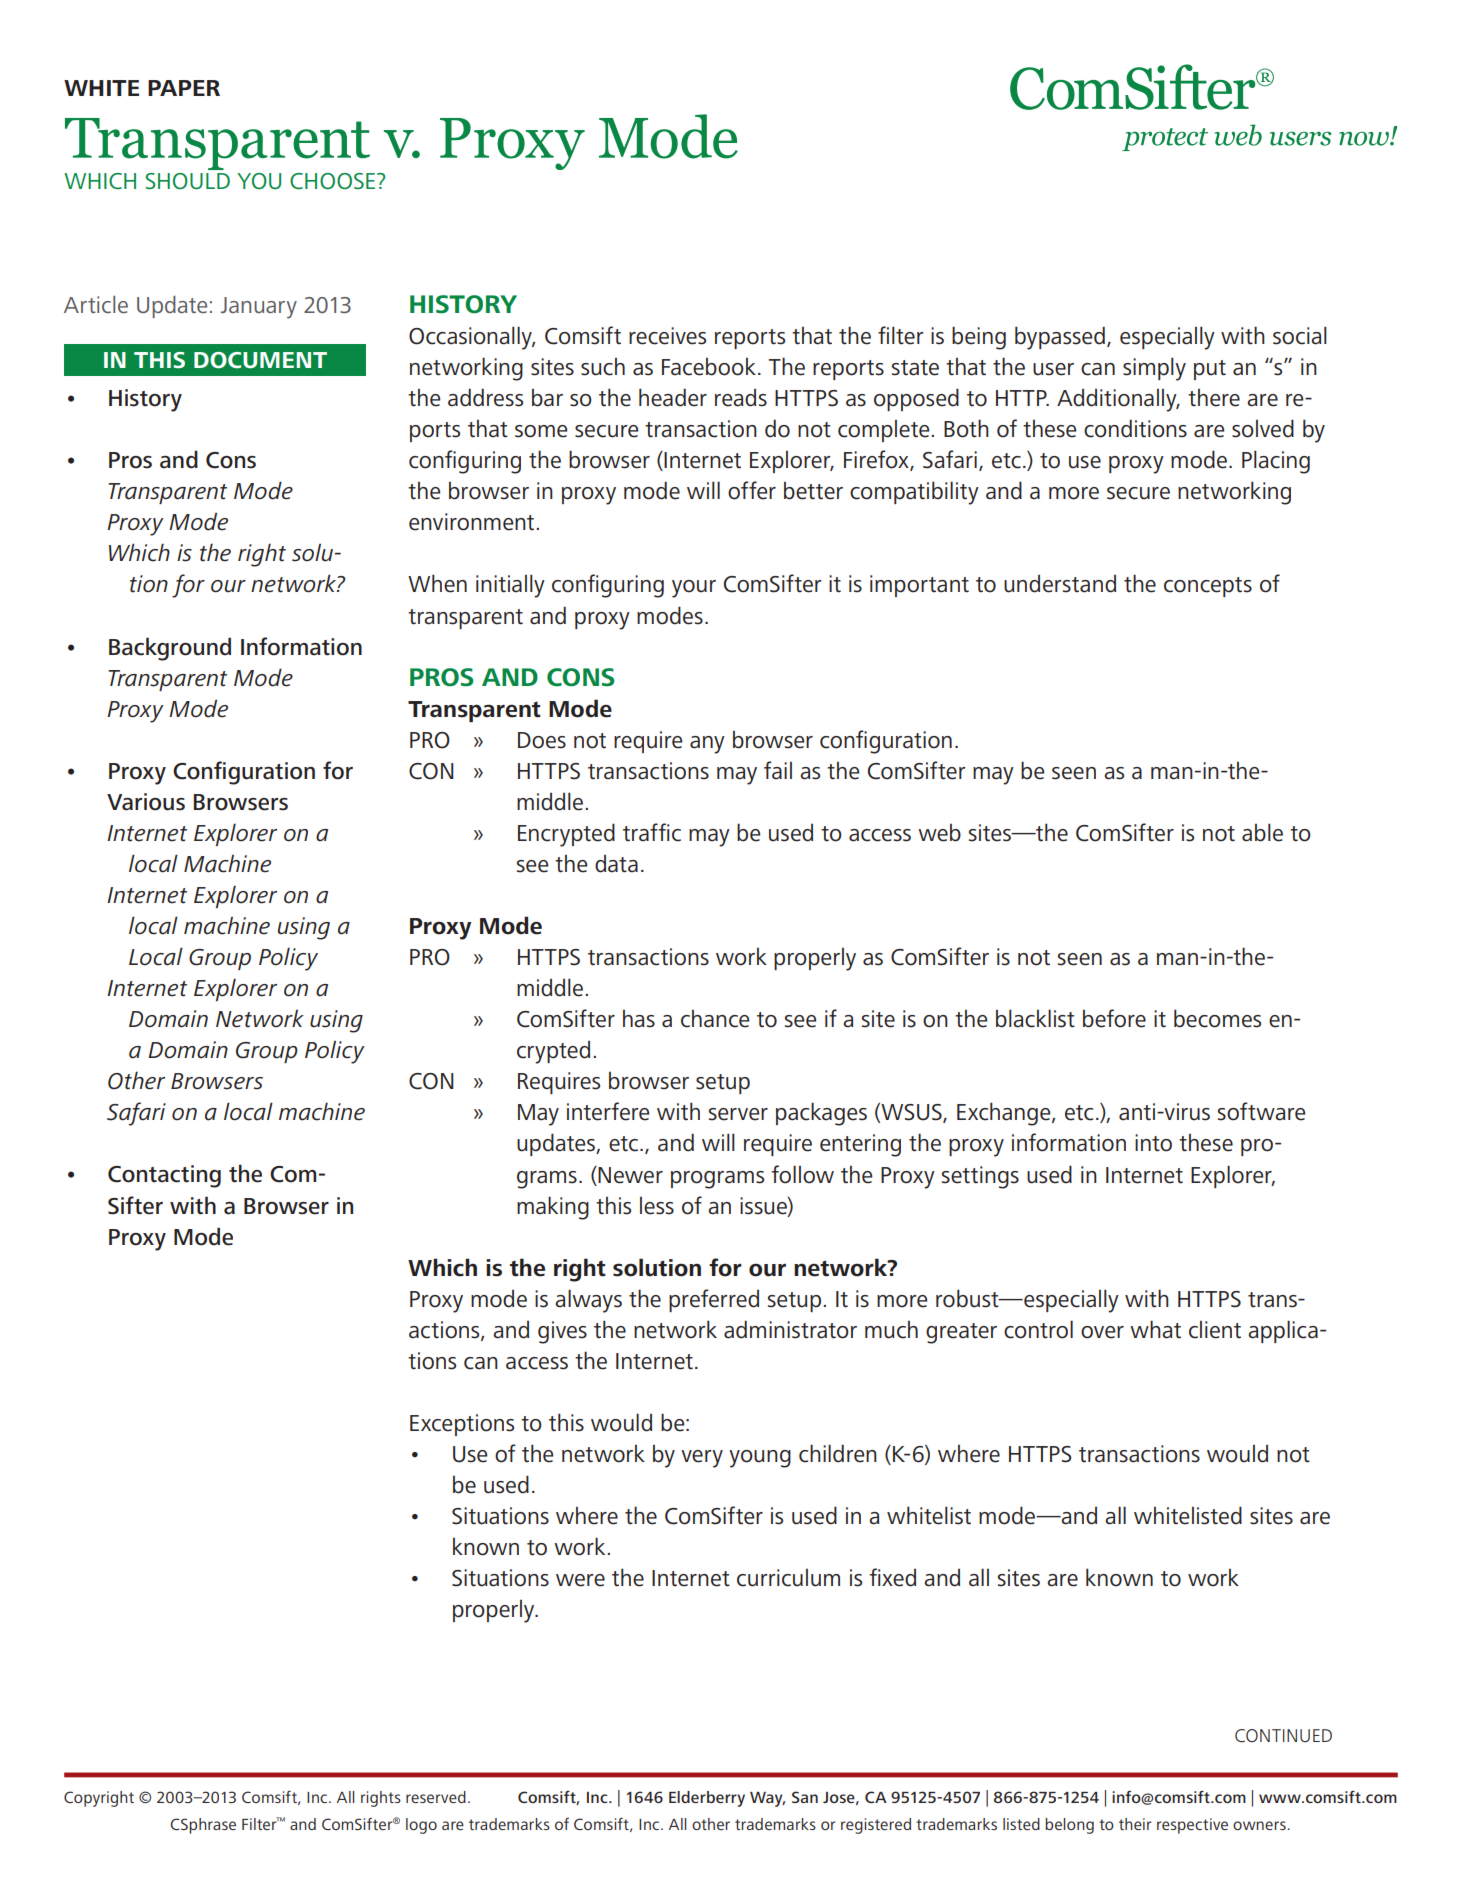  I want to click on receives, so click(667, 336).
